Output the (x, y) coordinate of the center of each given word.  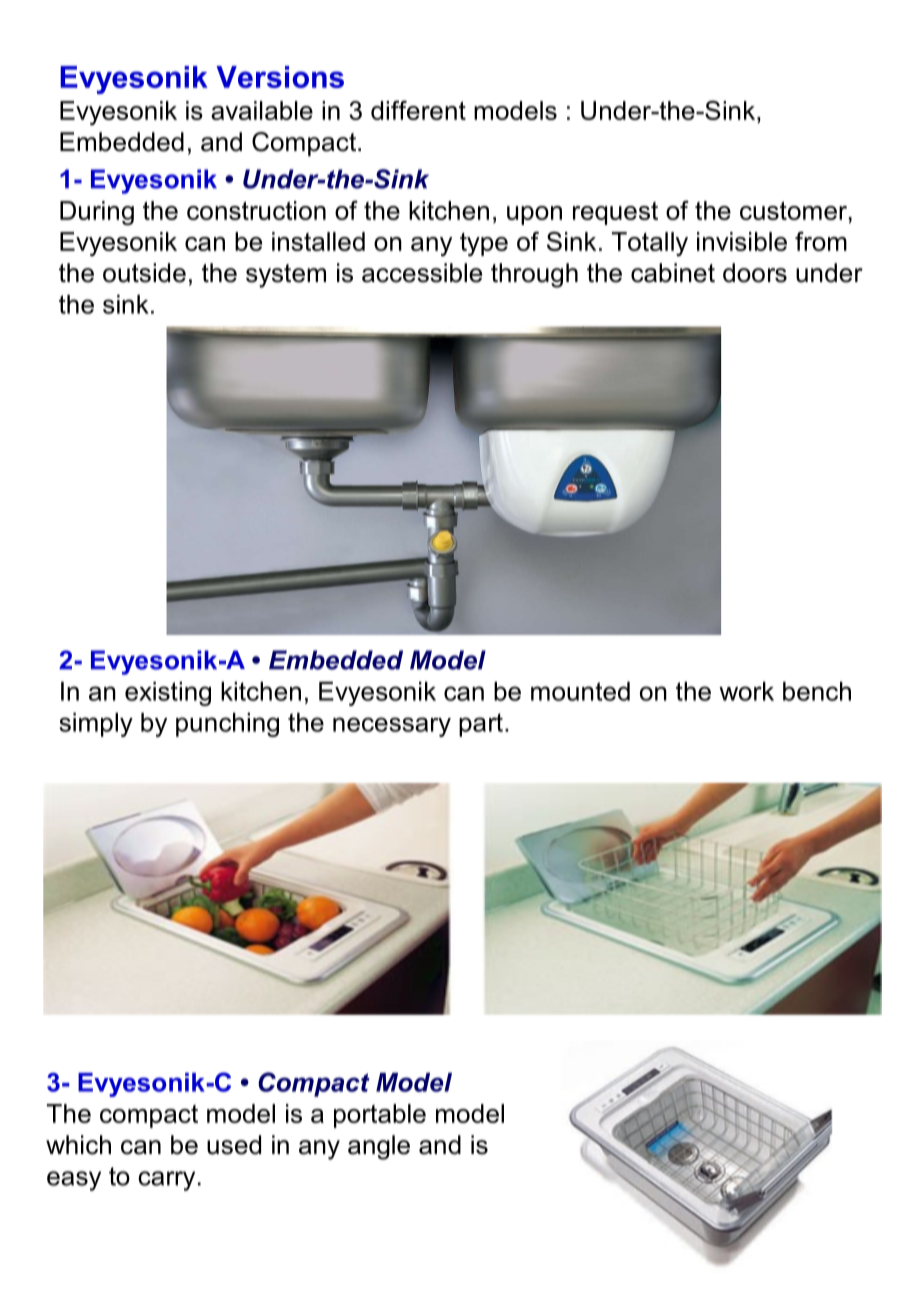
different (418, 110)
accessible (422, 273)
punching (227, 725)
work (746, 691)
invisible (742, 241)
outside (144, 273)
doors (755, 273)
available (262, 110)
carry (166, 1181)
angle (379, 1147)
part (481, 725)
